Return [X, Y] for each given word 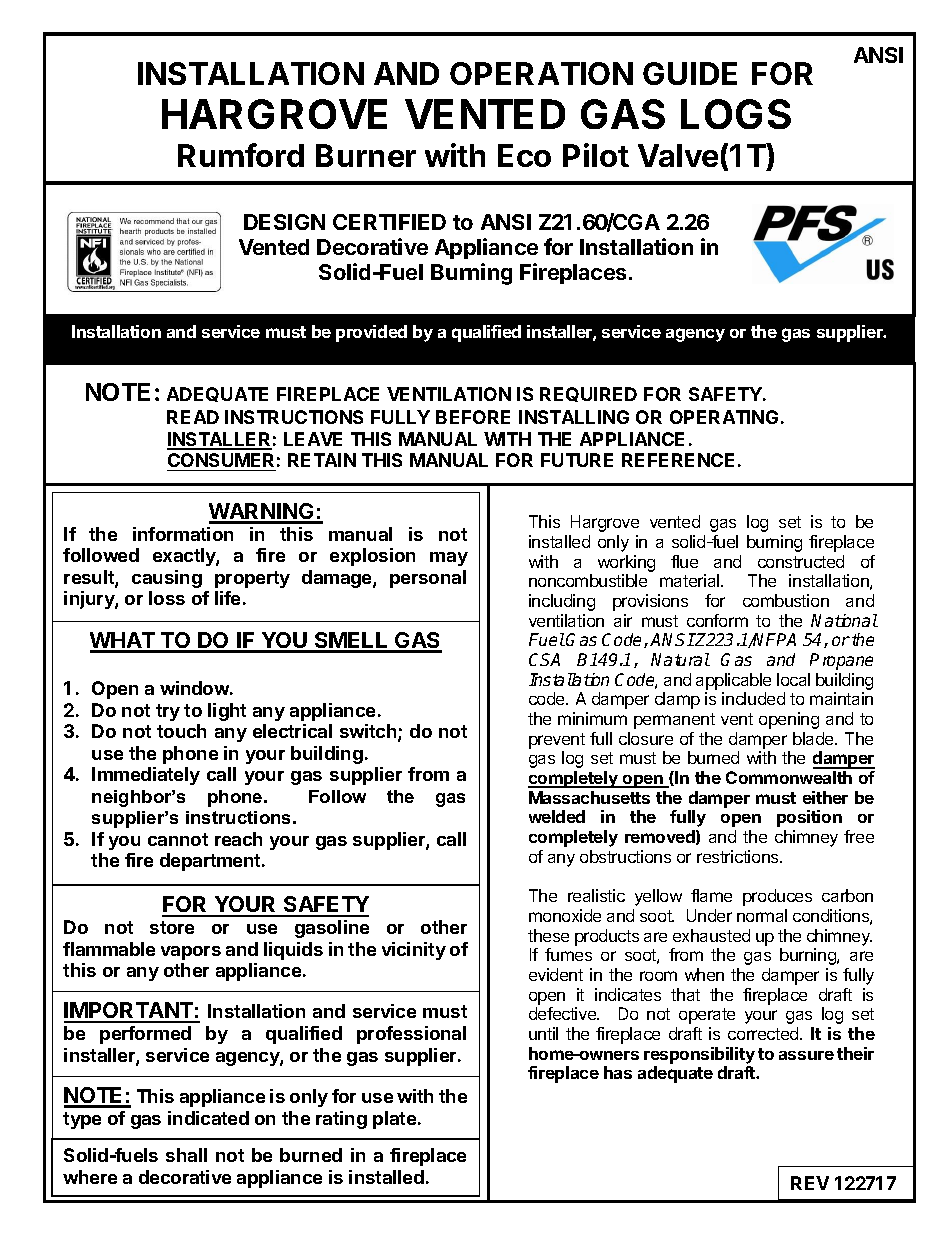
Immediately [146, 776]
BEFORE [473, 417]
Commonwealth [789, 777]
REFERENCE [678, 460]
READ [193, 417]
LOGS [736, 114]
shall [186, 1155]
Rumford [241, 155]
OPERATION [541, 73]
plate [394, 1120]
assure [806, 1055]
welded [557, 816]
